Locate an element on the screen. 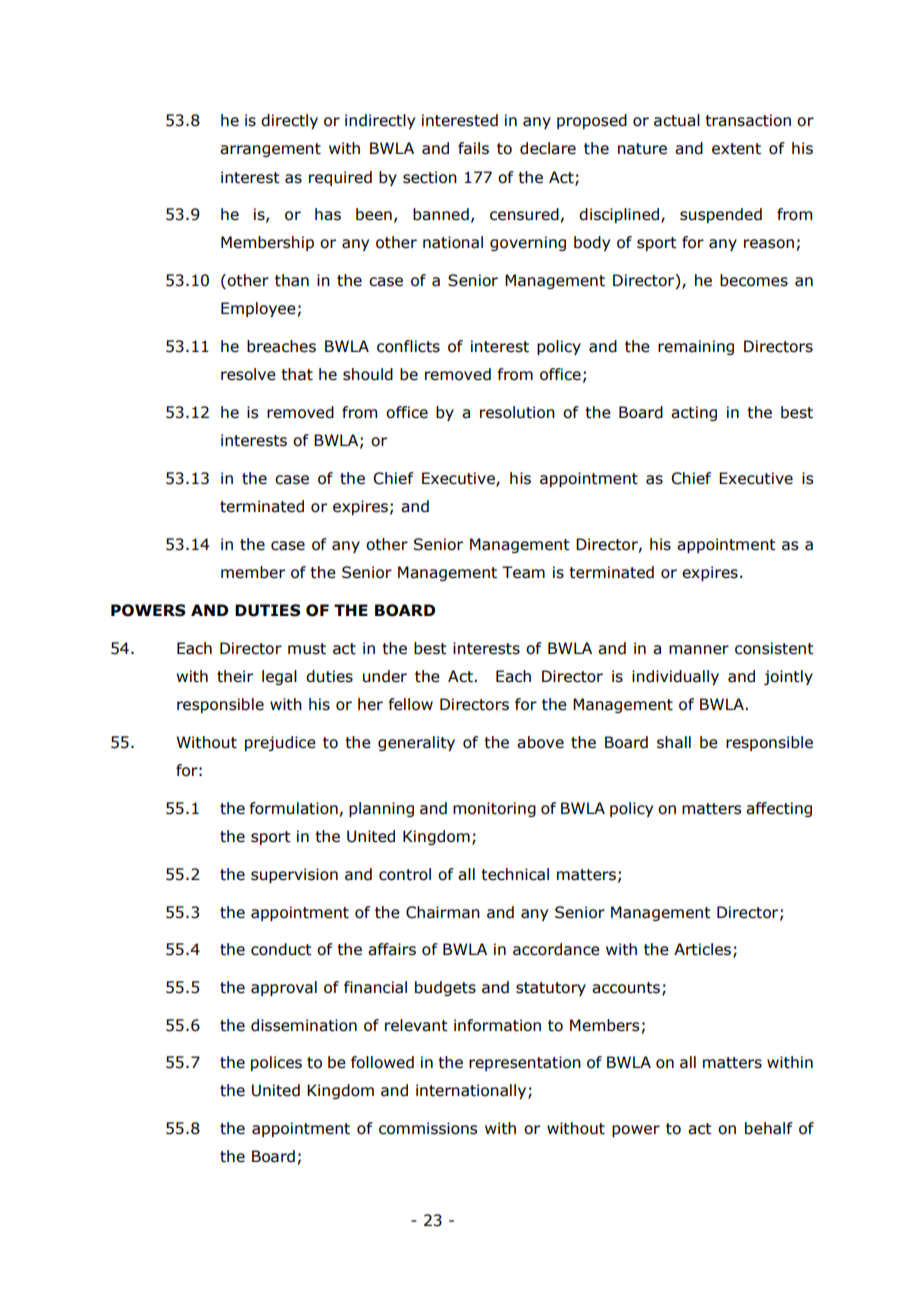 This screenshot has height=1308, width=924. behalf is located at coordinates (769, 1128).
